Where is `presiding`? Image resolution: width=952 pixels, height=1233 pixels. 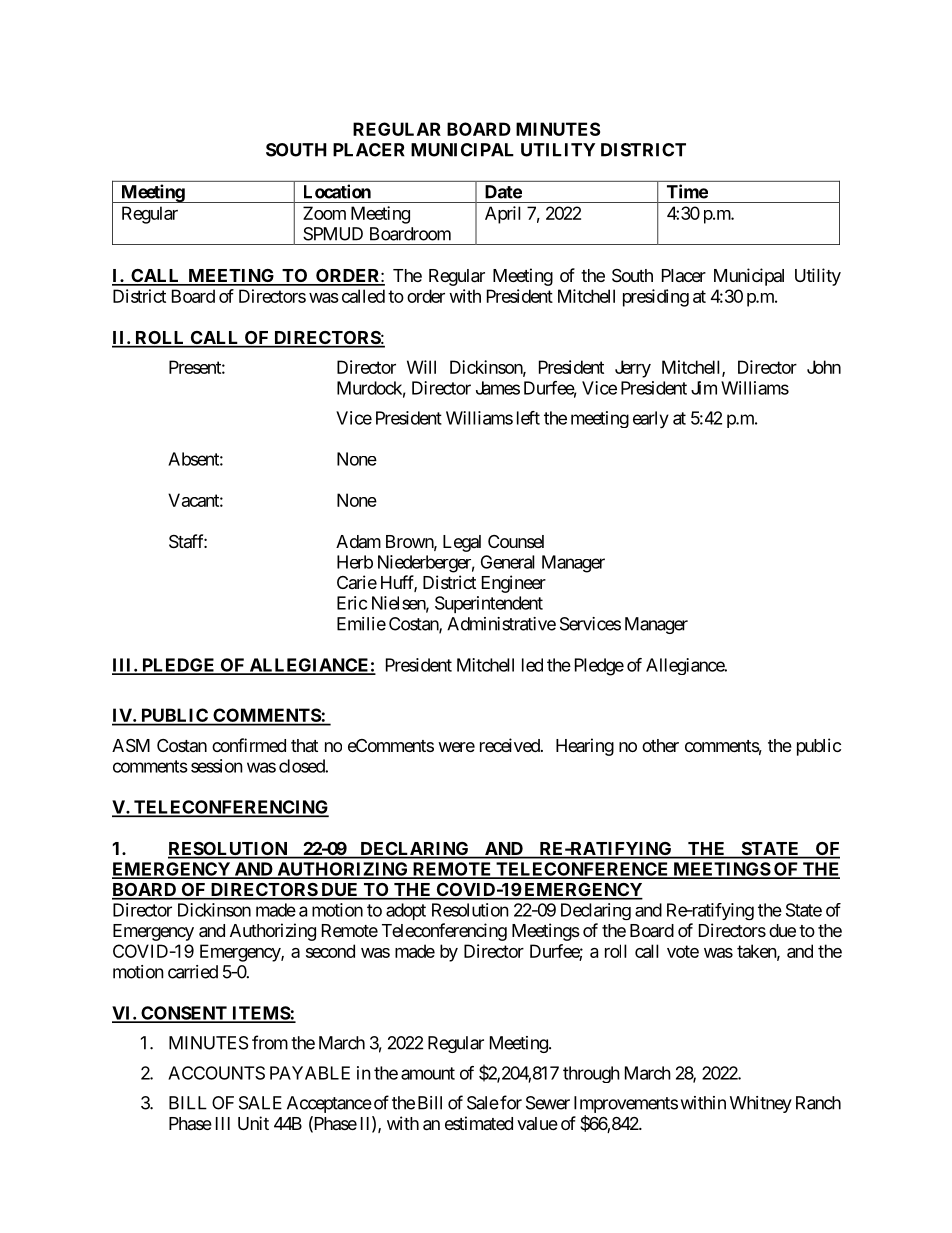
presiding is located at coordinates (656, 298).
